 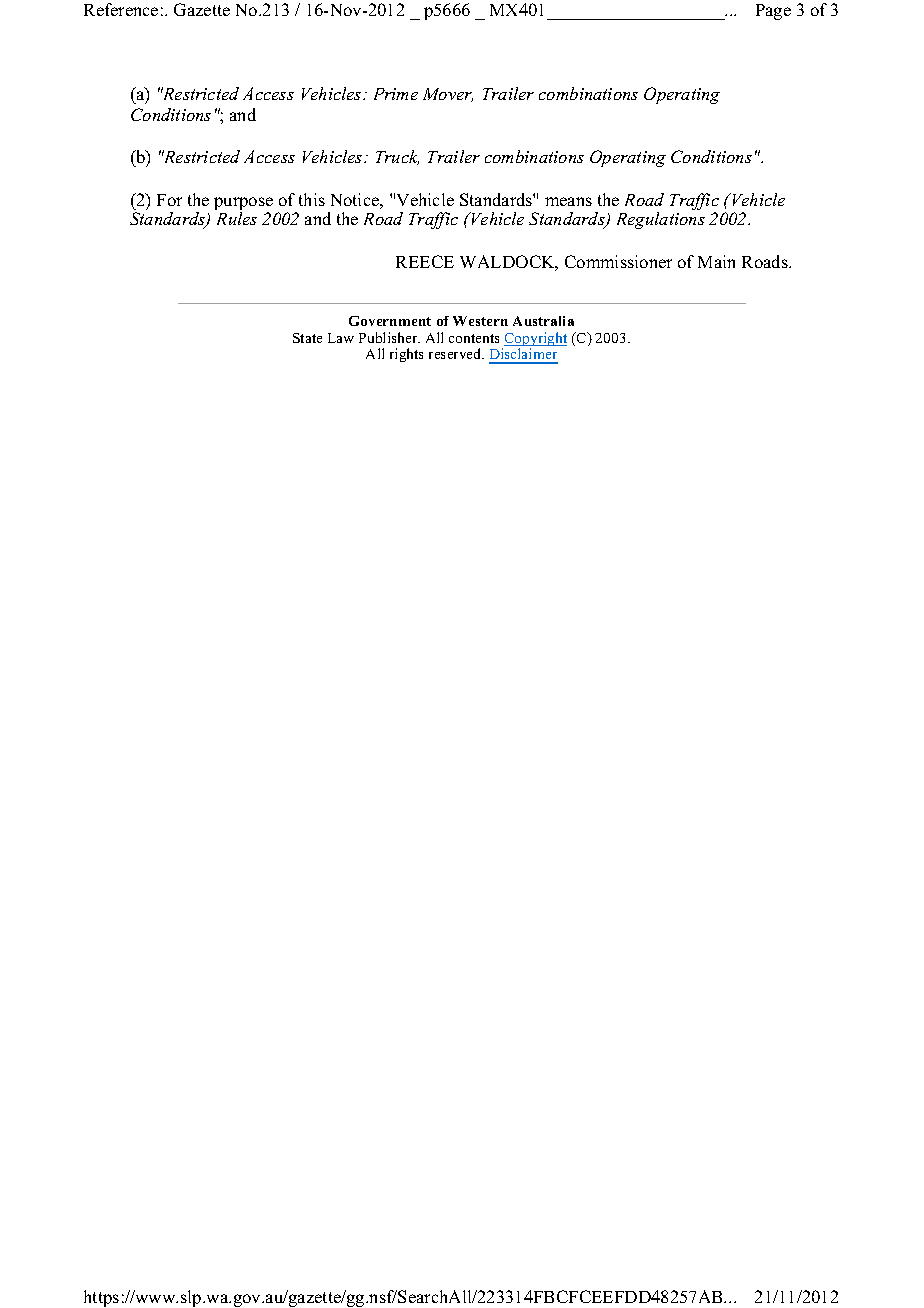 What do you see at coordinates (121, 9) in the image?
I see `Reference` at bounding box center [121, 9].
